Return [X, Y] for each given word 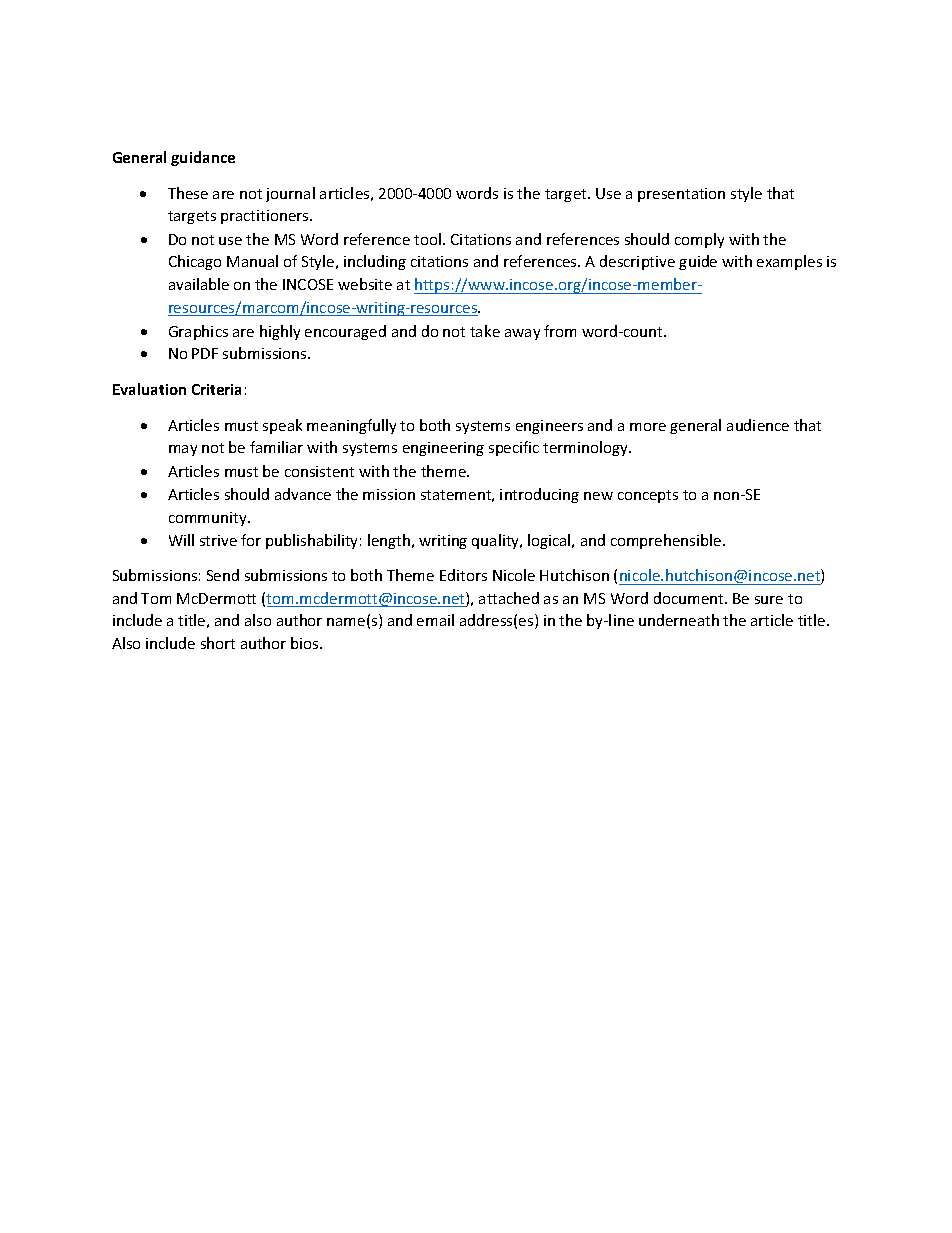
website [365, 284]
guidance [203, 158]
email [435, 620]
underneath [679, 620]
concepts [648, 496]
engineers [549, 427]
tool [427, 239]
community [209, 519]
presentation [681, 195]
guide [698, 262]
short [218, 643]
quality [497, 541]
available [199, 284]
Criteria [216, 389]
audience [758, 425]
